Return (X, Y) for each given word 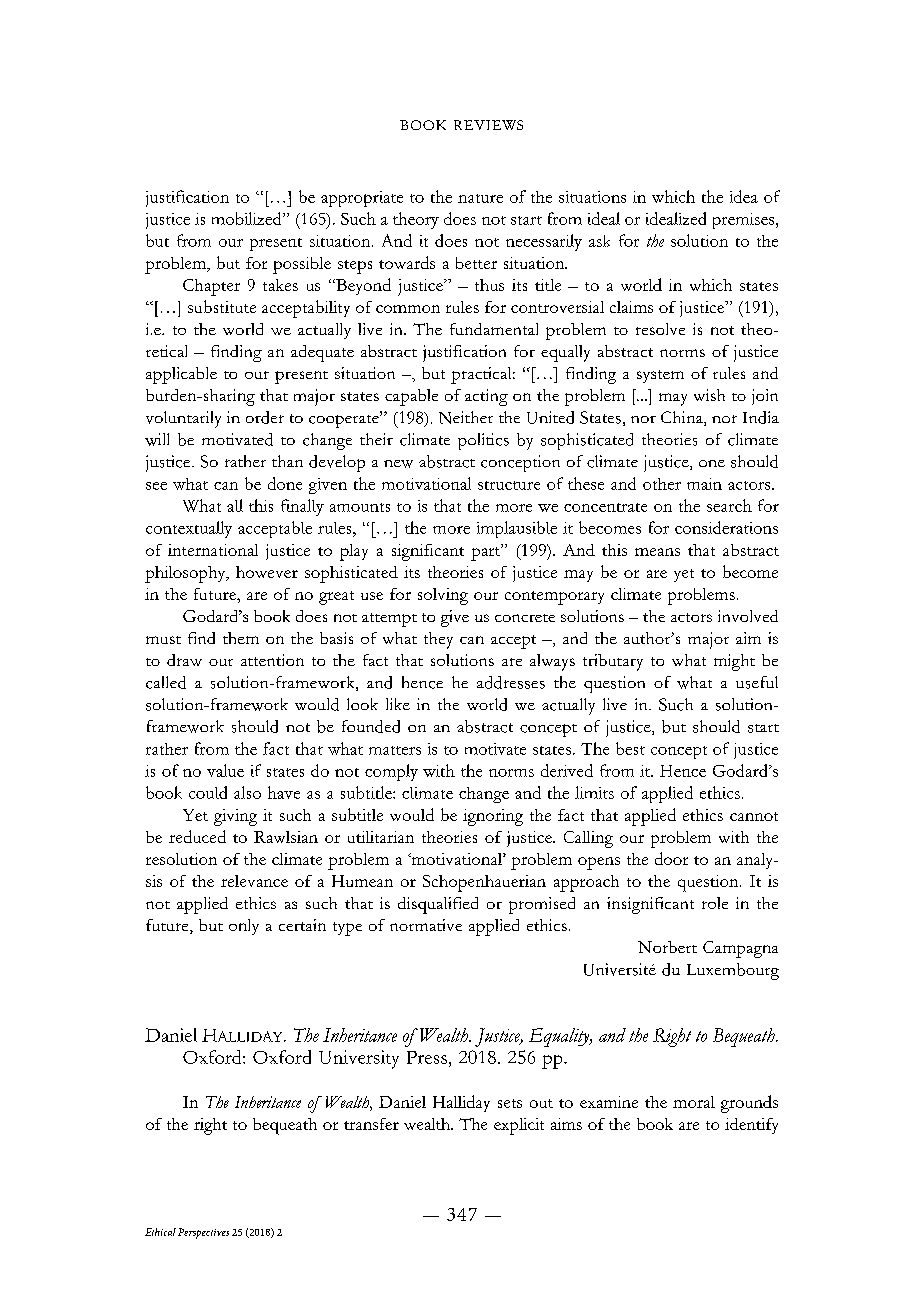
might (734, 662)
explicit (519, 1126)
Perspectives (203, 1233)
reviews (488, 125)
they (438, 640)
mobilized (248, 218)
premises (745, 221)
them (241, 638)
